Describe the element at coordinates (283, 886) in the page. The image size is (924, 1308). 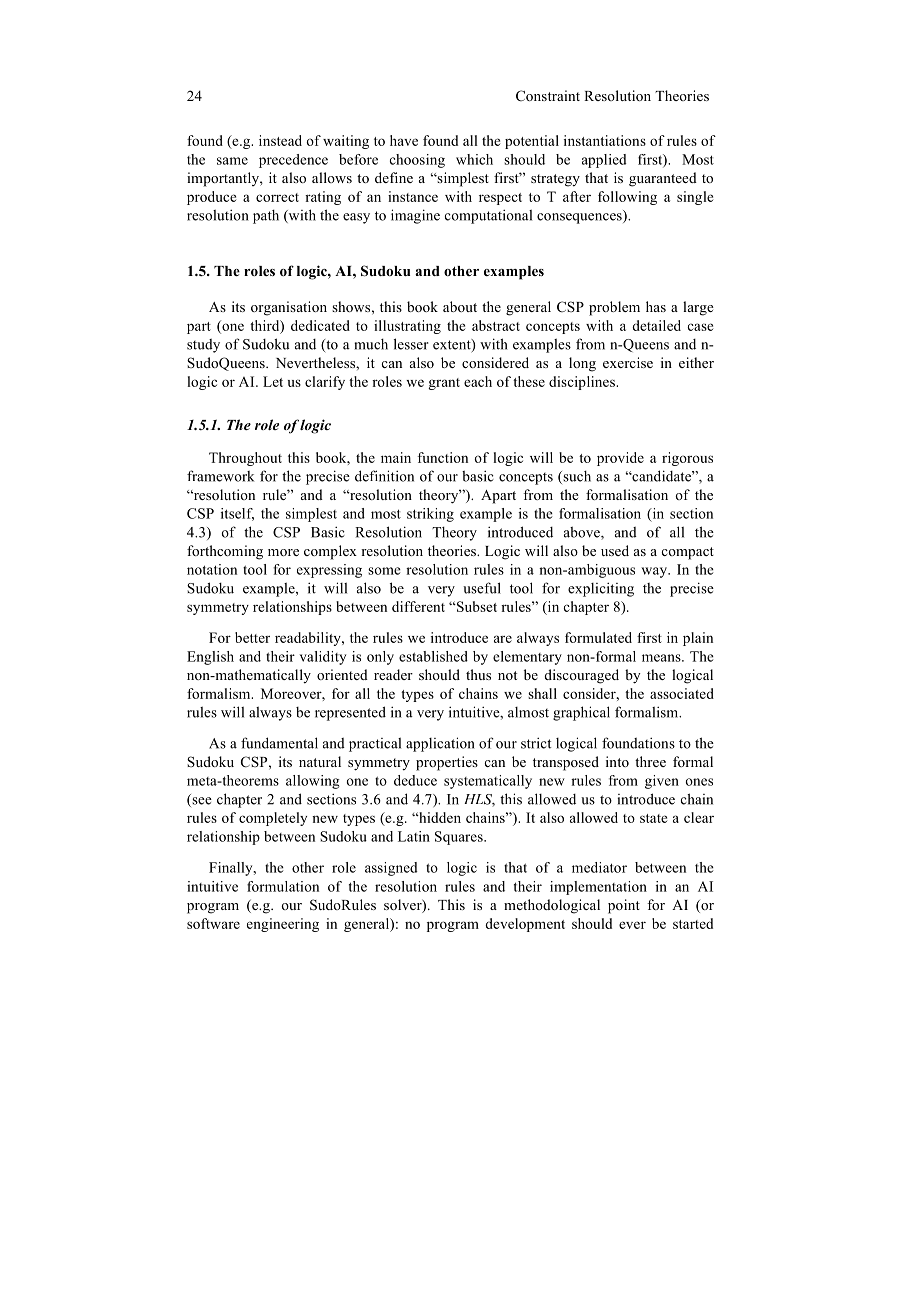
I see `formulation` at that location.
